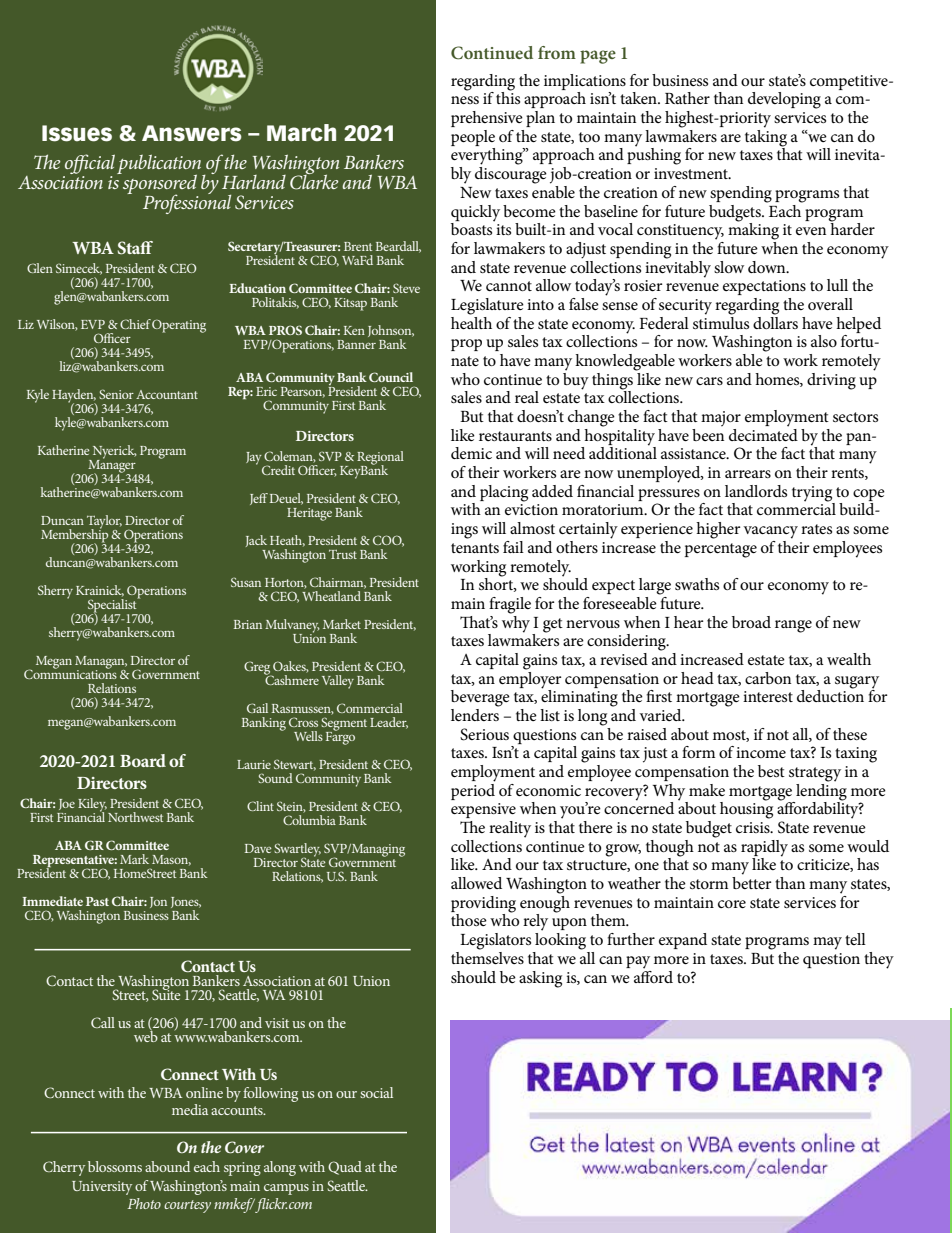  What do you see at coordinates (508, 97) in the screenshot?
I see `this` at bounding box center [508, 97].
